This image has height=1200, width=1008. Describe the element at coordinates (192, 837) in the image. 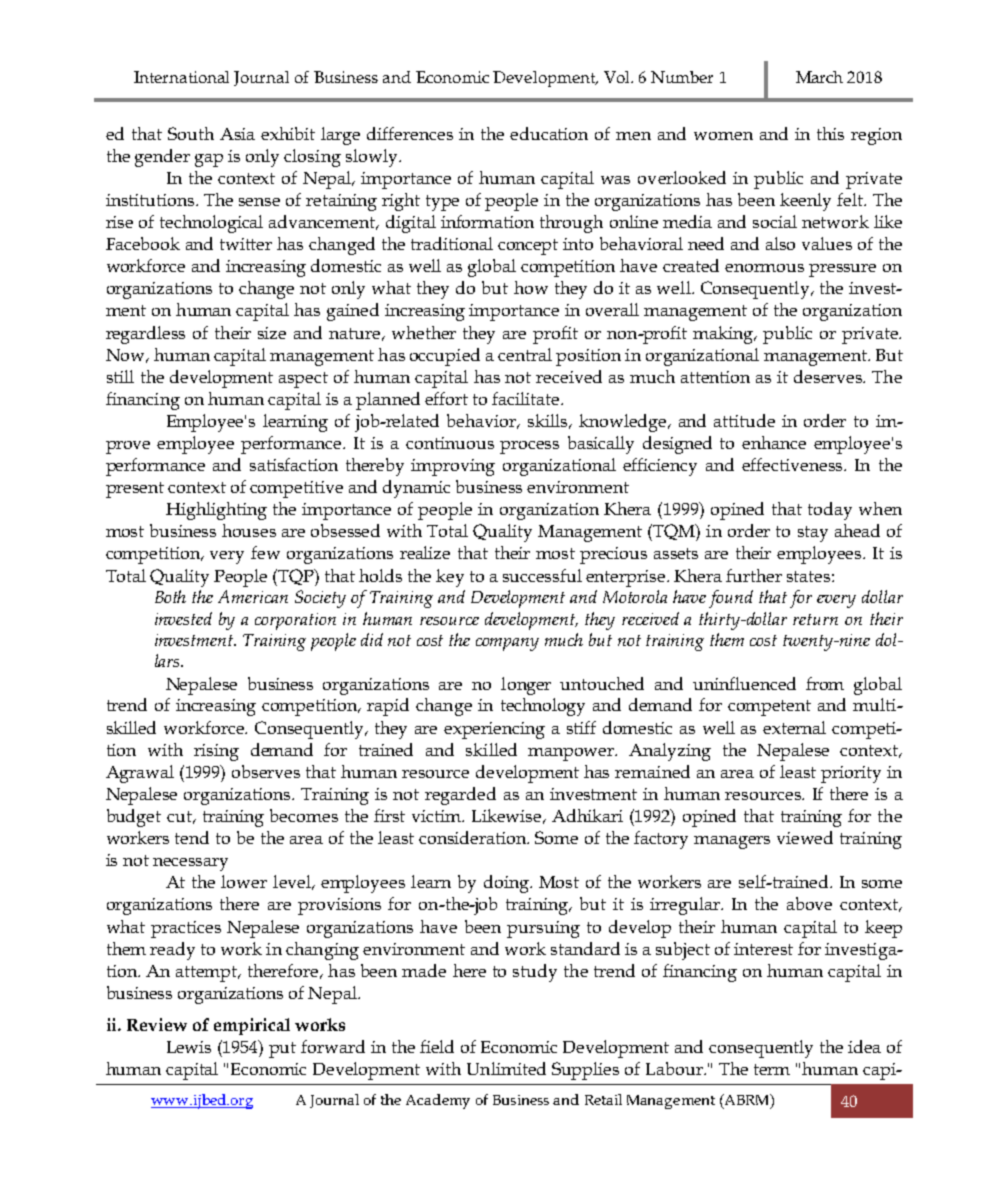

I see `tend` at that location.
